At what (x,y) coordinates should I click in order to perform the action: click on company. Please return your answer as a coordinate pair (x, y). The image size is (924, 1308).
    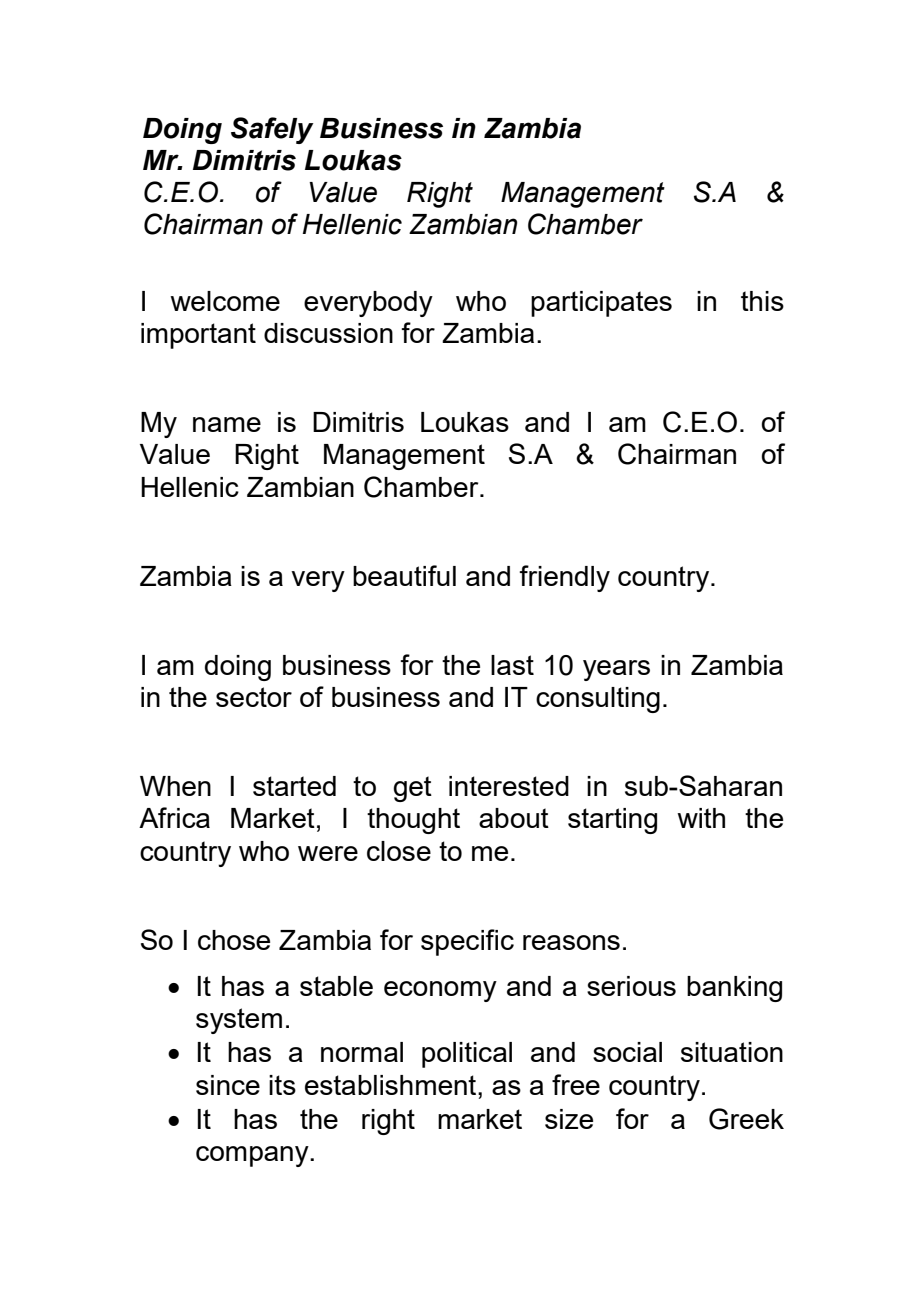
    Looking at the image, I should click on (253, 1156).
